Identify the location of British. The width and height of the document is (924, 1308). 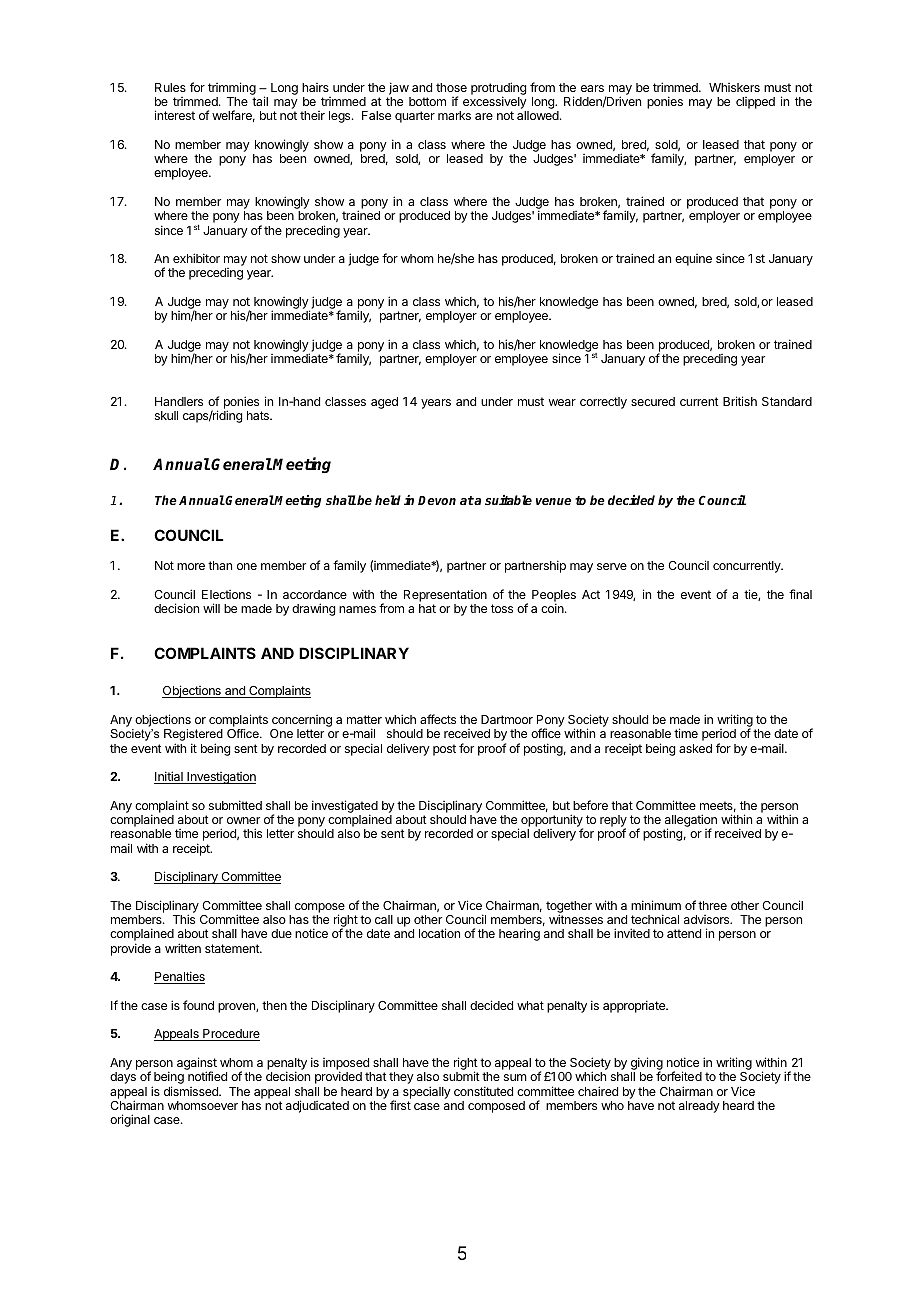
(740, 401).
